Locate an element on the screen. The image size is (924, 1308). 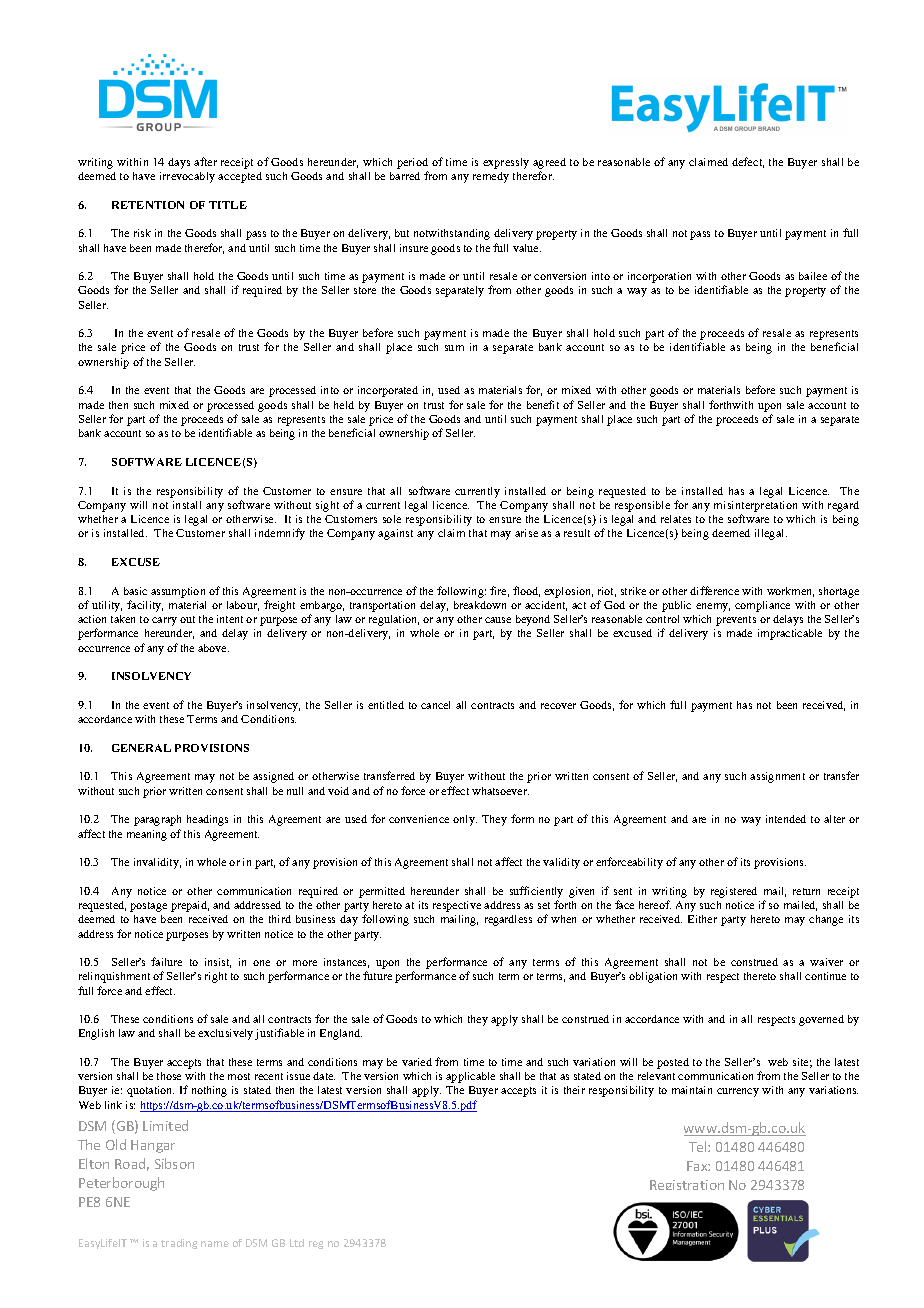
misinterpretation is located at coordinates (755, 506).
